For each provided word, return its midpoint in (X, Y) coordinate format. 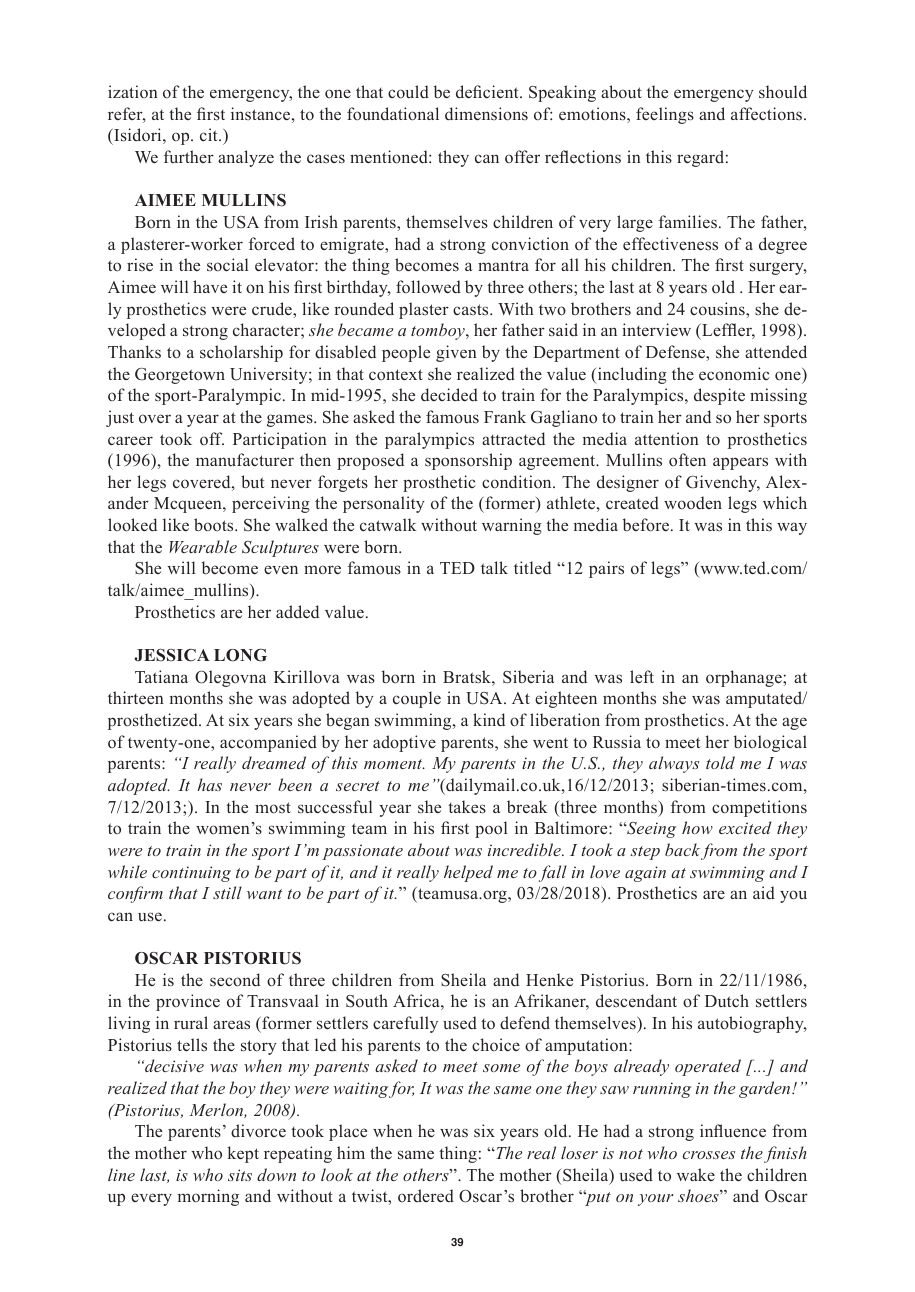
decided (449, 395)
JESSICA (172, 655)
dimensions (486, 114)
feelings (665, 115)
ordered (426, 1196)
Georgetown (180, 376)
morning (208, 1197)
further (189, 156)
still (227, 892)
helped (468, 873)
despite (719, 396)
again (645, 874)
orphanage (745, 678)
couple (417, 699)
